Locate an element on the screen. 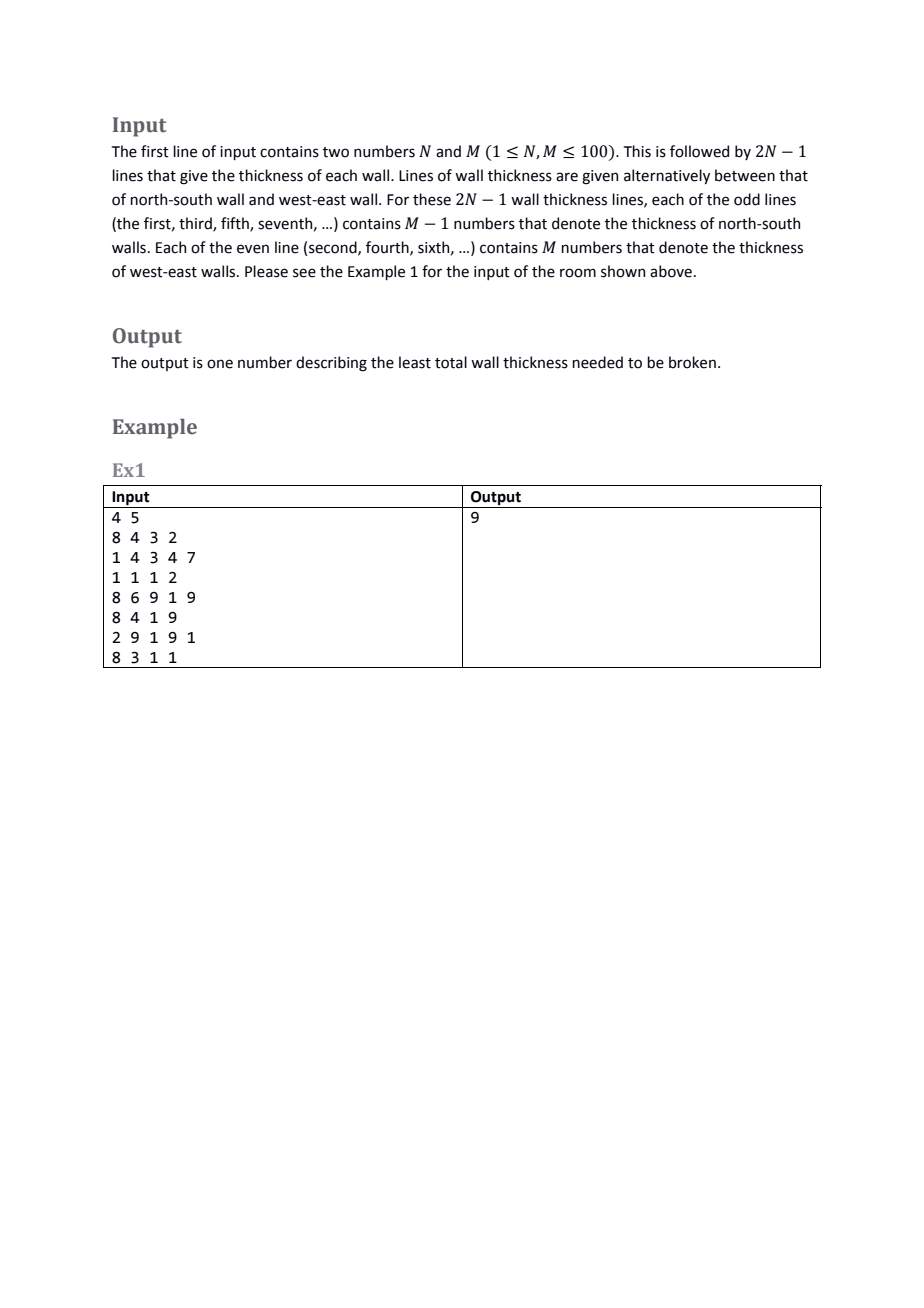 Image resolution: width=924 pixels, height=1308 pixels. these is located at coordinates (432, 199).
